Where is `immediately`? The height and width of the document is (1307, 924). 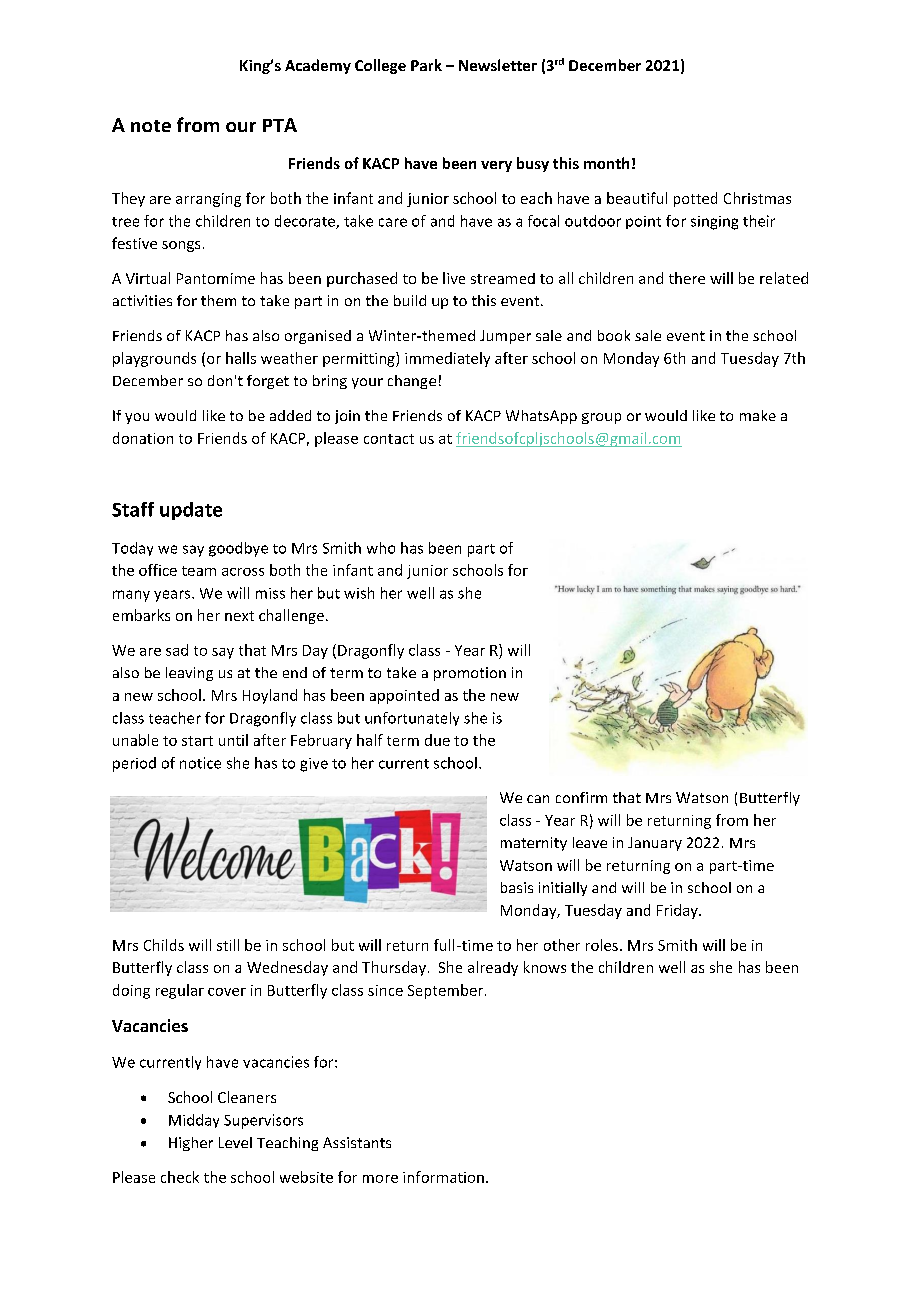
immediately is located at coordinates (447, 359).
